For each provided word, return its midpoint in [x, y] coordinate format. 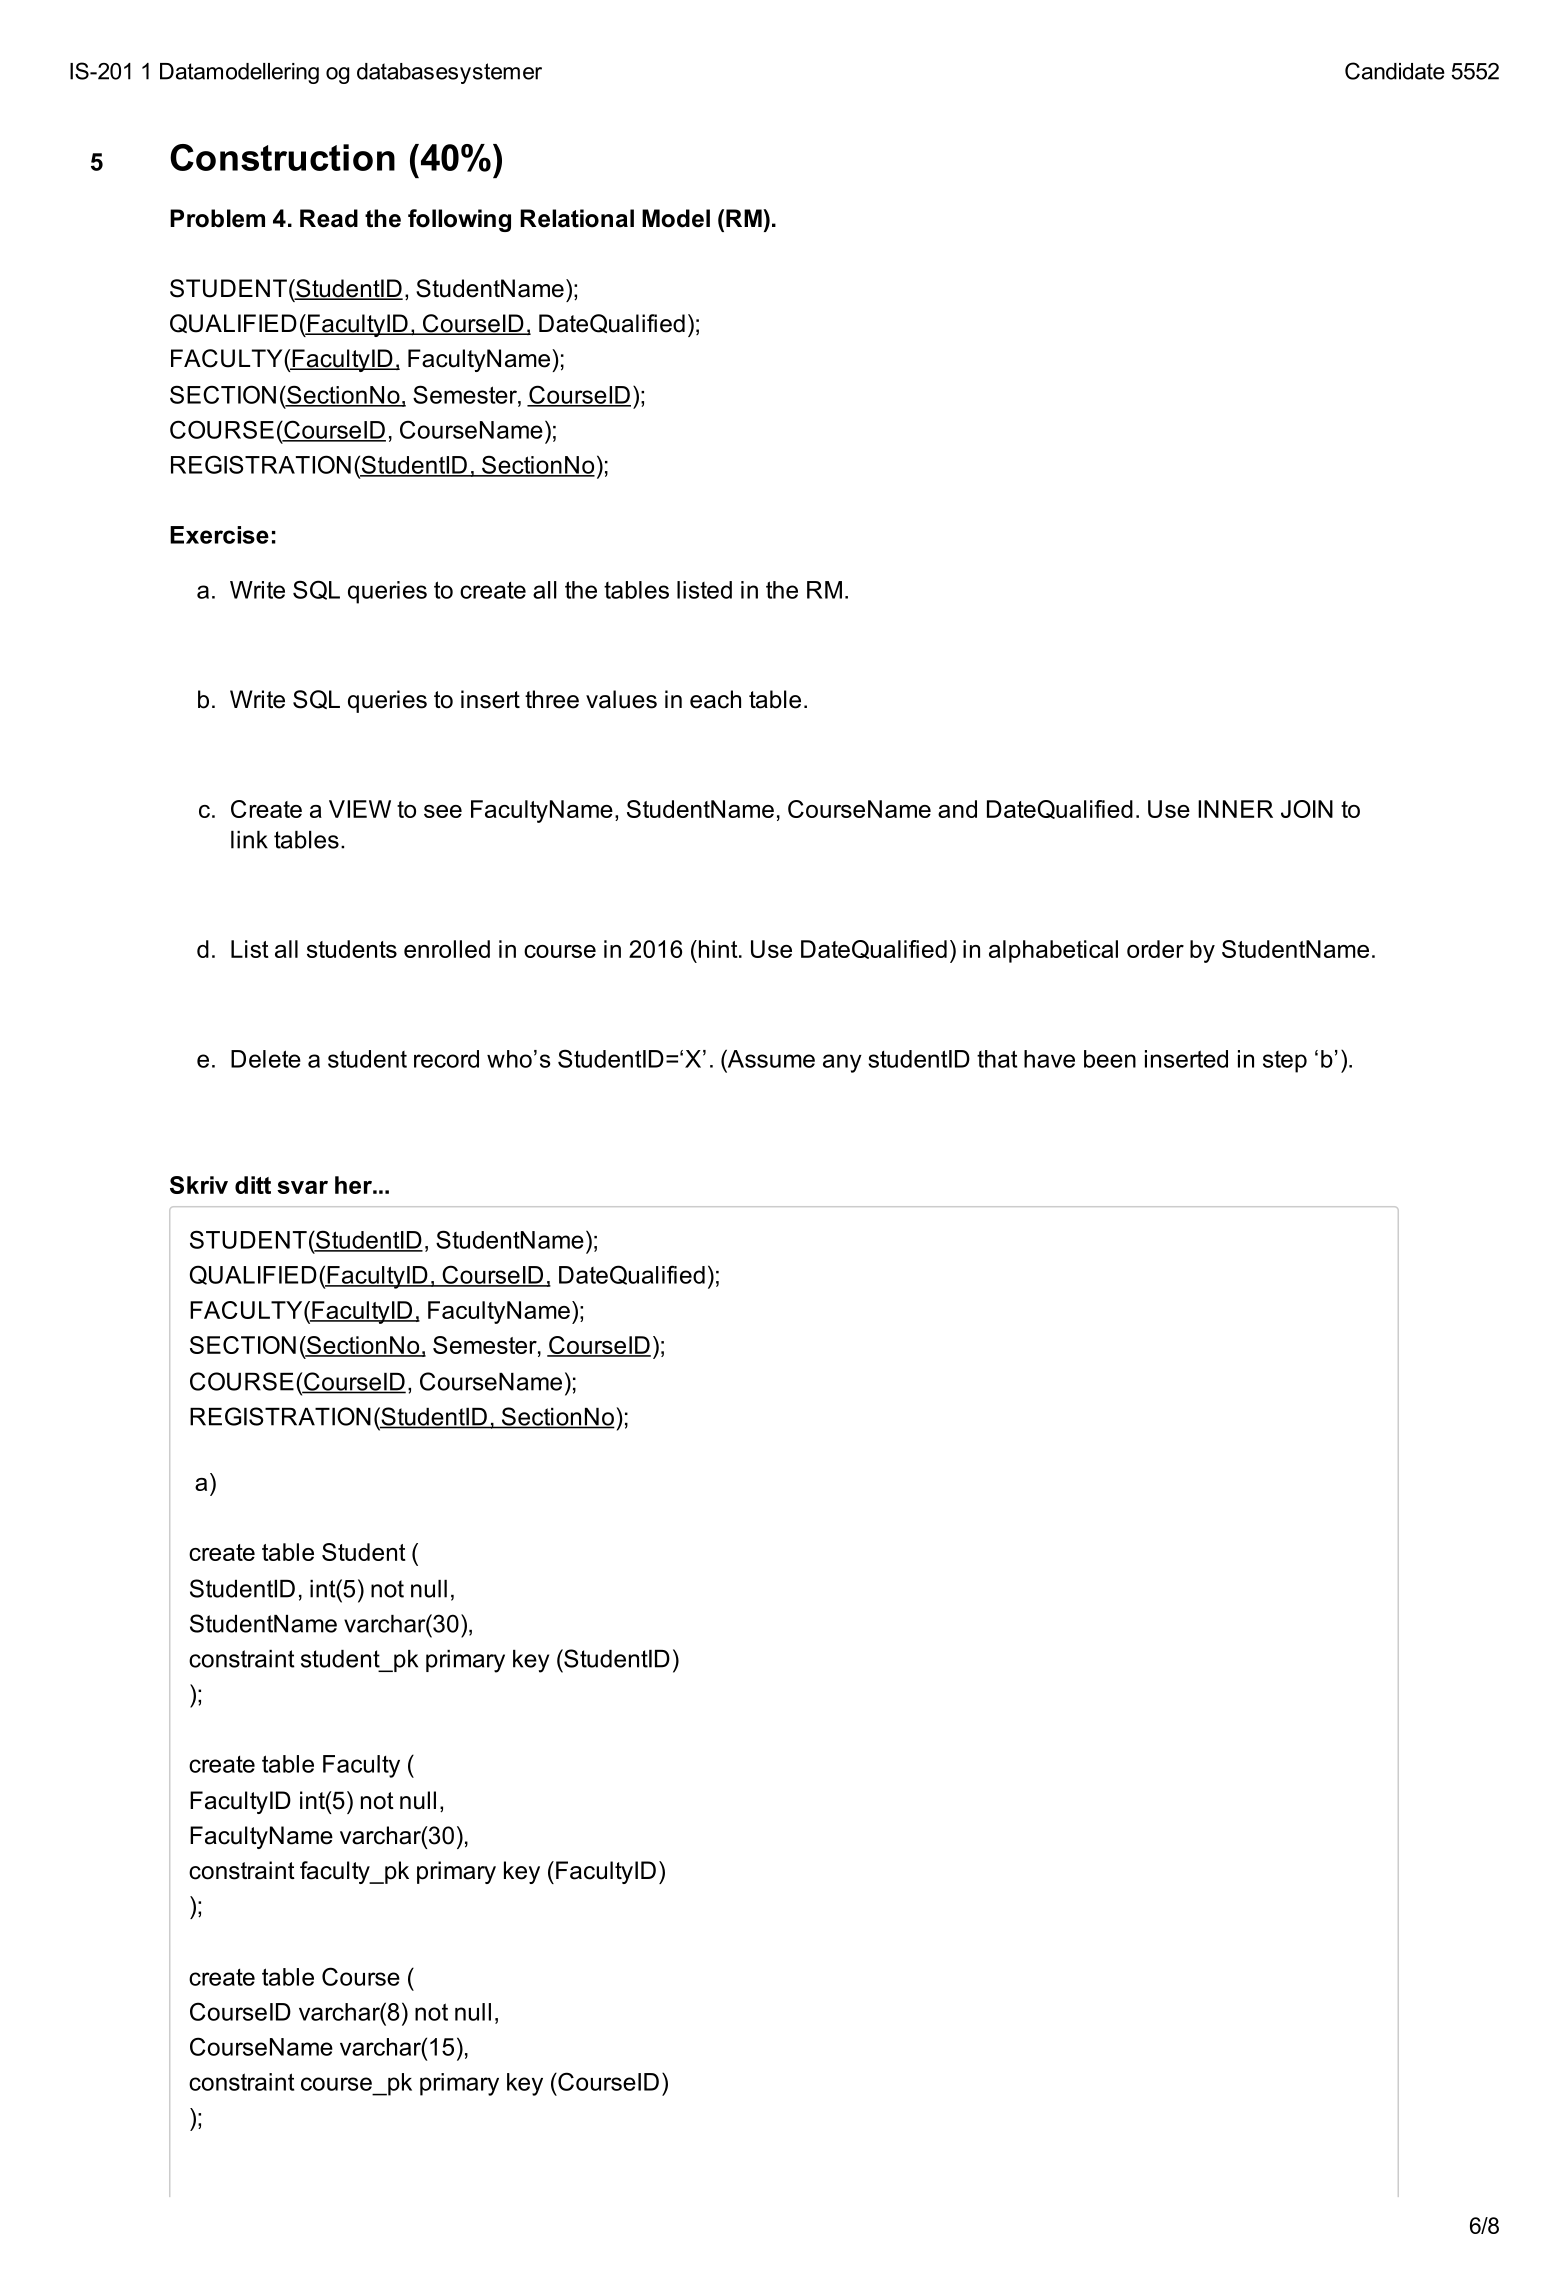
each [715, 699]
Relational [577, 218]
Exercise [219, 535]
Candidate [1395, 71]
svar [302, 1187]
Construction [282, 157]
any [842, 1063]
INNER [1235, 809]
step [1285, 1062]
